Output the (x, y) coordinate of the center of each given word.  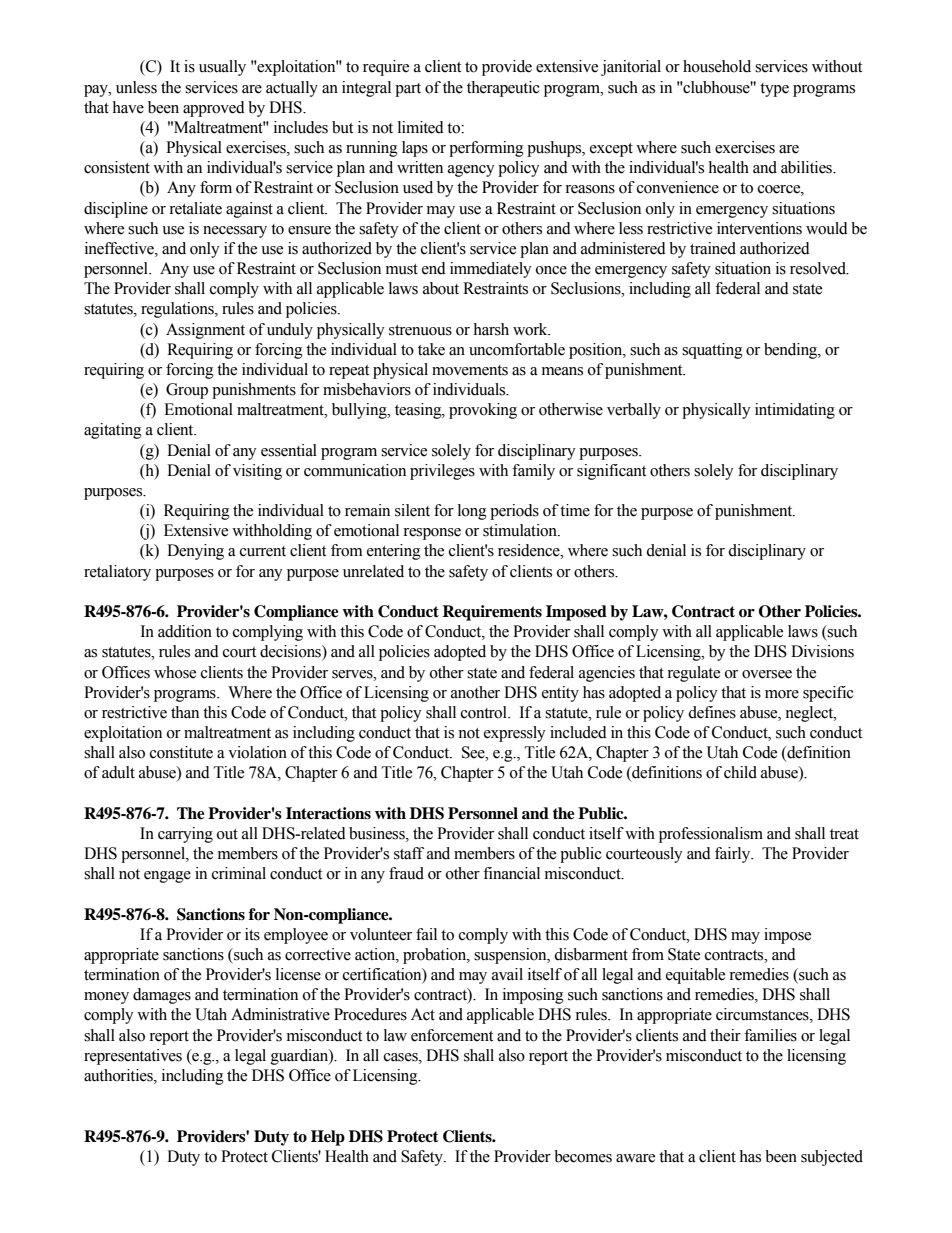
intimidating (795, 411)
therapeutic (503, 89)
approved (214, 109)
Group (187, 391)
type (774, 90)
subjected (832, 1158)
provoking (483, 411)
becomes (583, 1156)
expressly (515, 734)
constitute (181, 752)
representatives (133, 1057)
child (740, 772)
